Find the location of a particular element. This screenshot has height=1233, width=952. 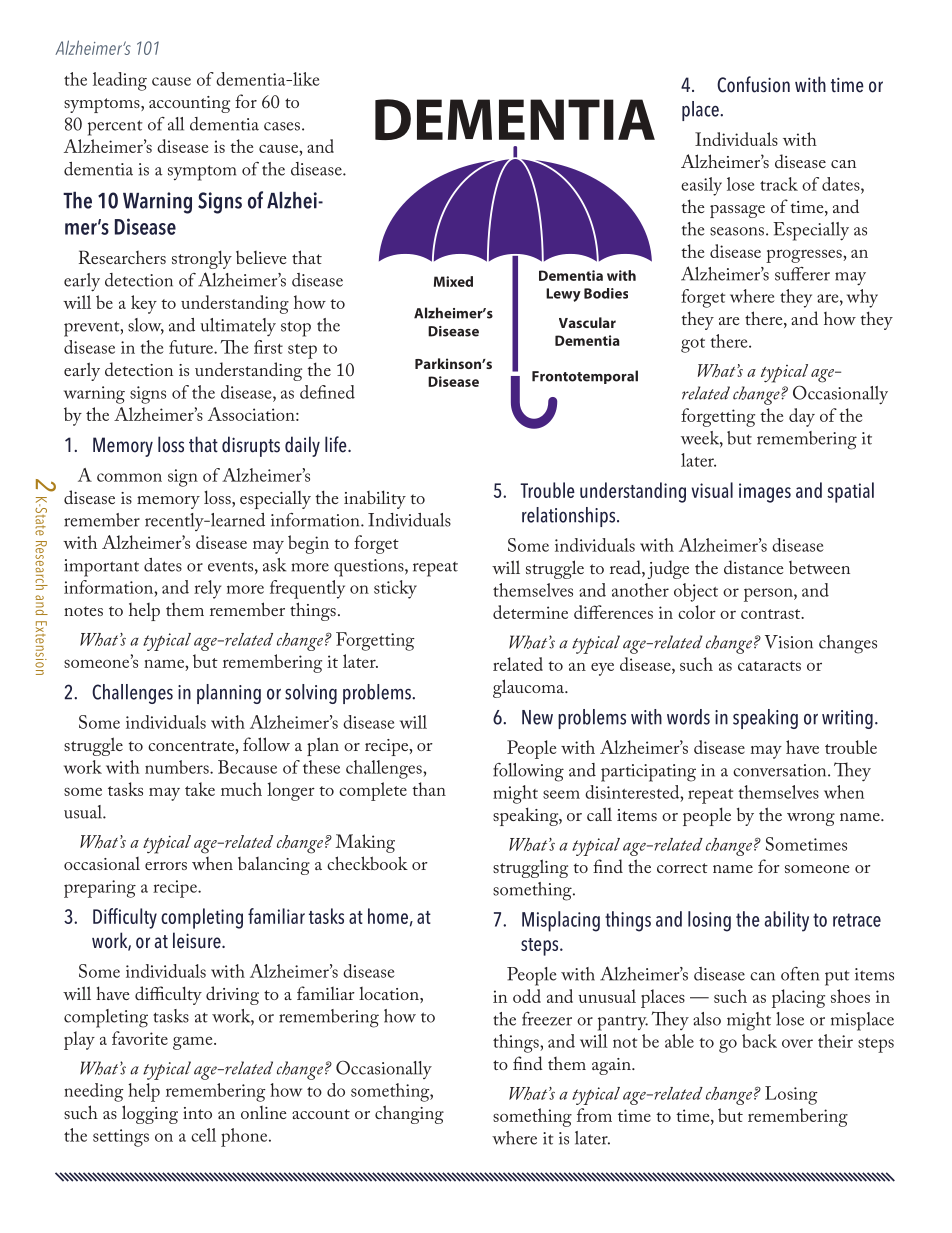

Confusion is located at coordinates (753, 84).
